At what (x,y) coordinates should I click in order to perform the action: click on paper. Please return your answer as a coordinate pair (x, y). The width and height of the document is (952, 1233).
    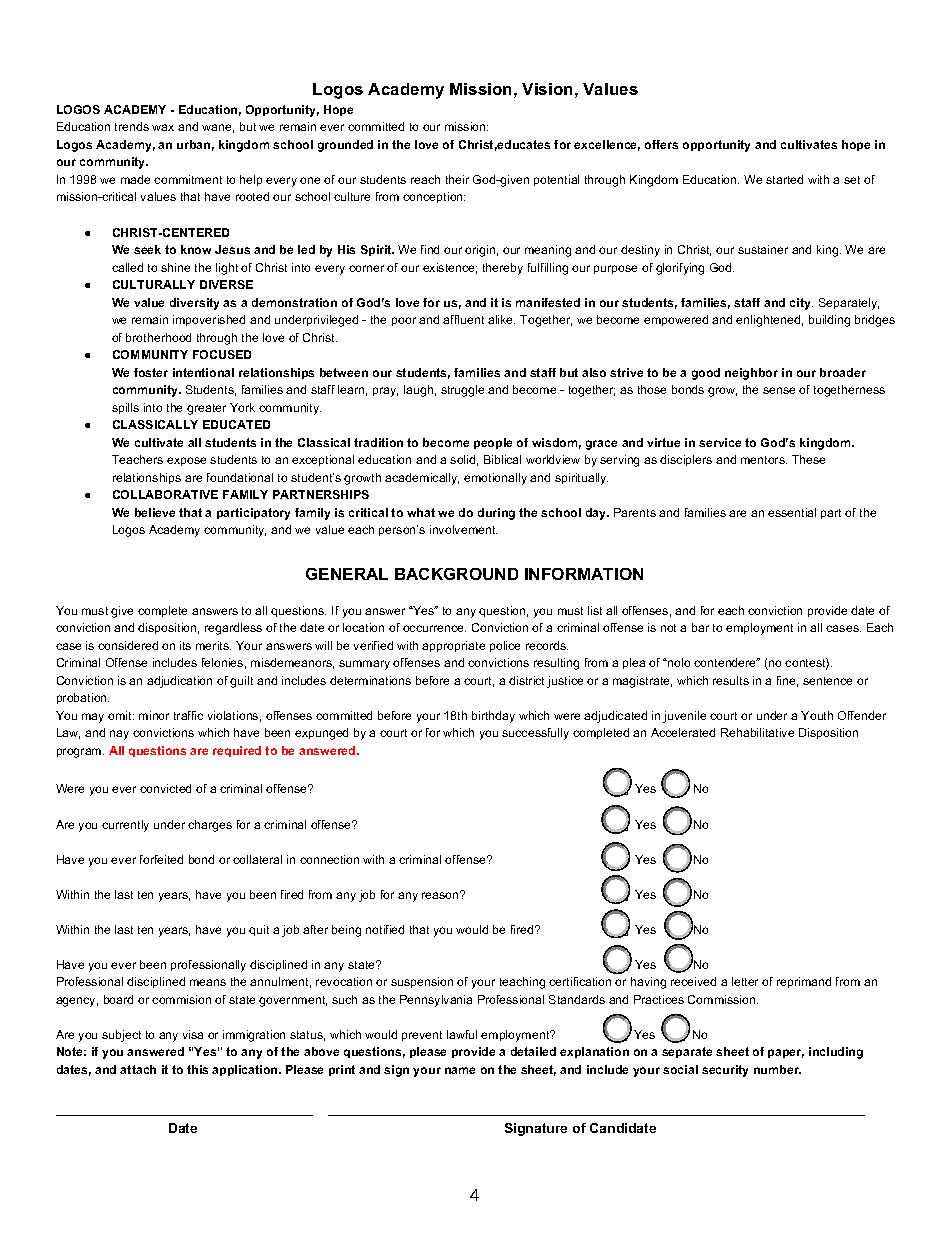
    Looking at the image, I should click on (786, 1053).
